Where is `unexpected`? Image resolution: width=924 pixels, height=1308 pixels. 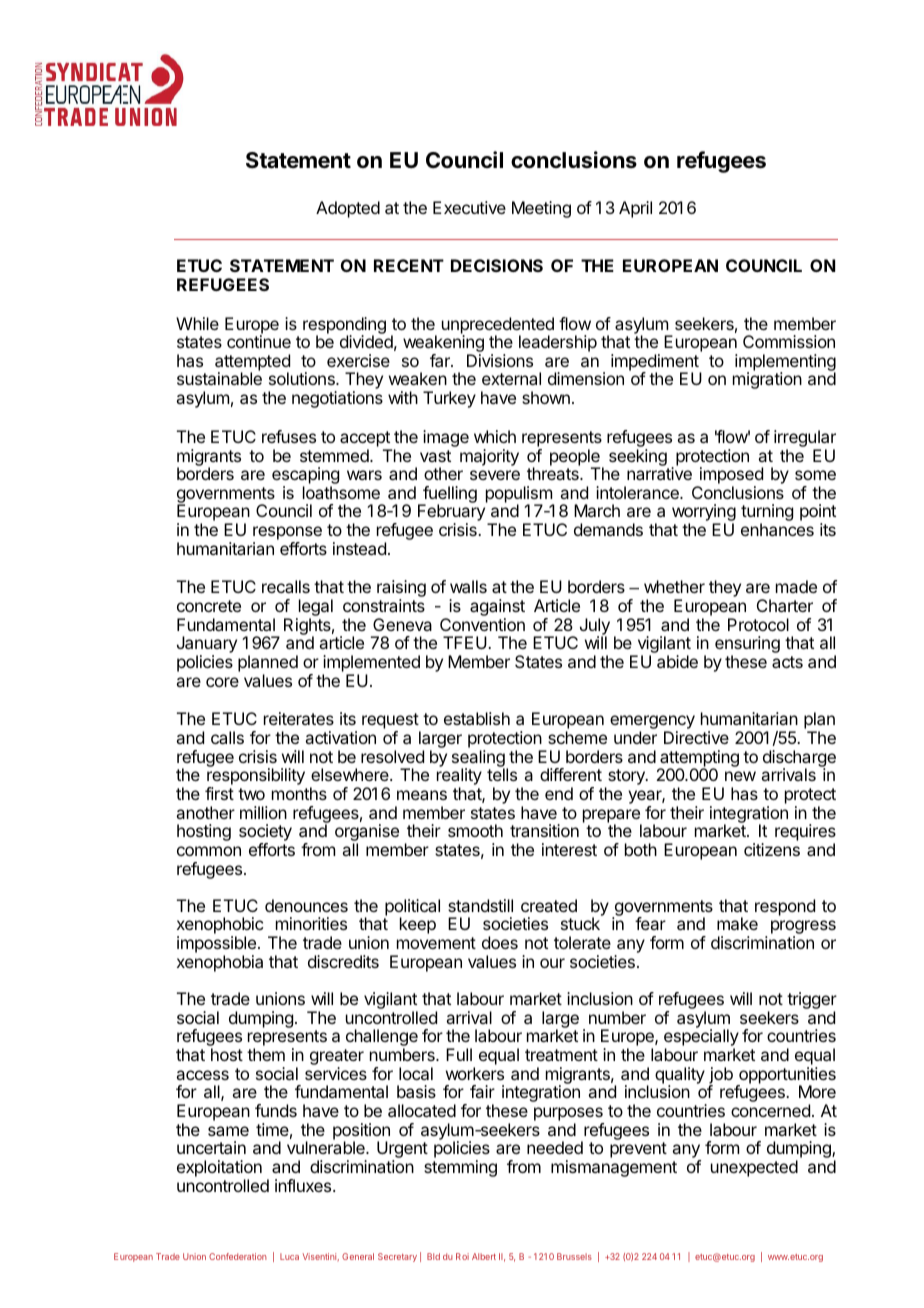
unexpected is located at coordinates (754, 1168).
